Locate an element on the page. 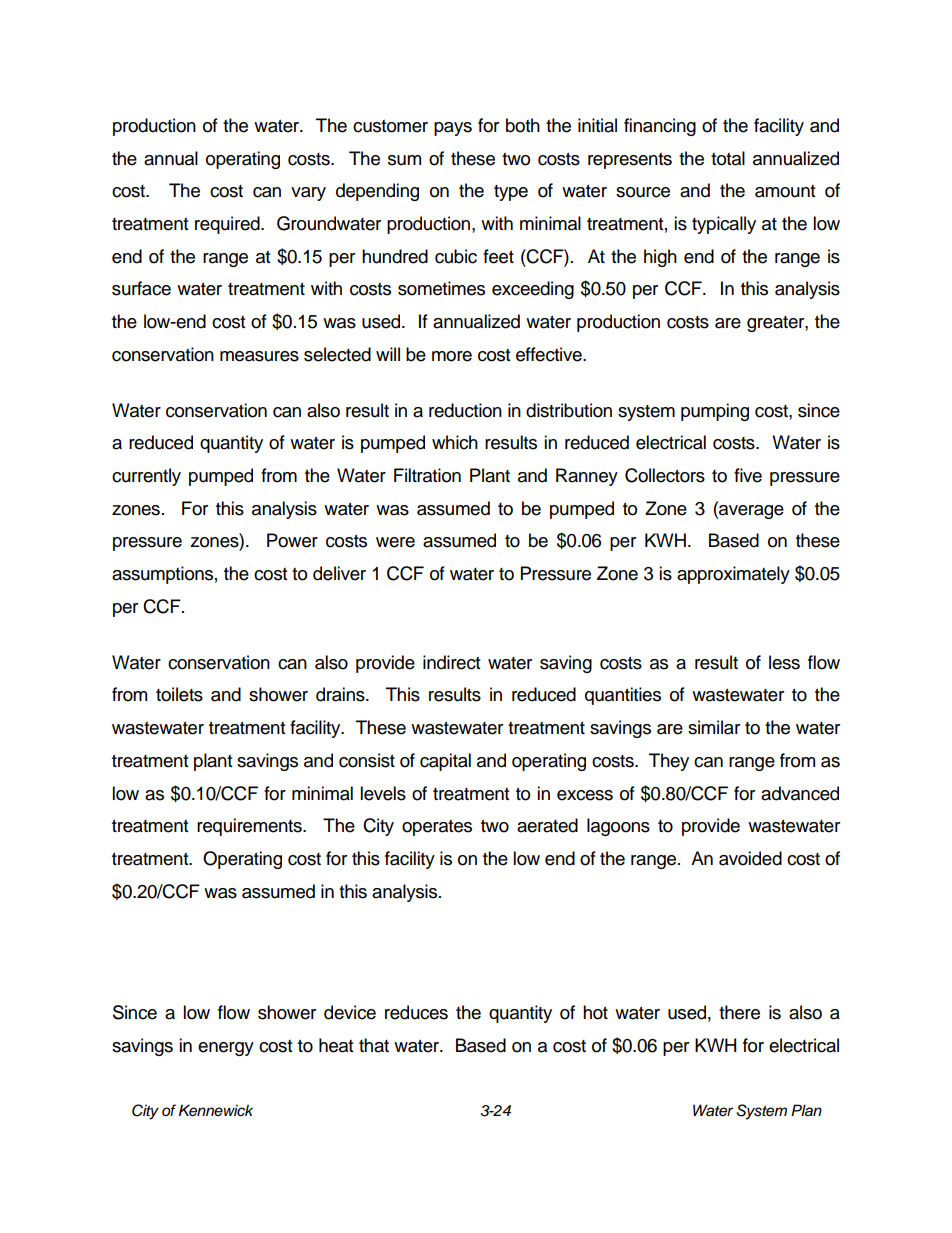 This page has width=952, height=1233. required is located at coordinates (228, 225).
